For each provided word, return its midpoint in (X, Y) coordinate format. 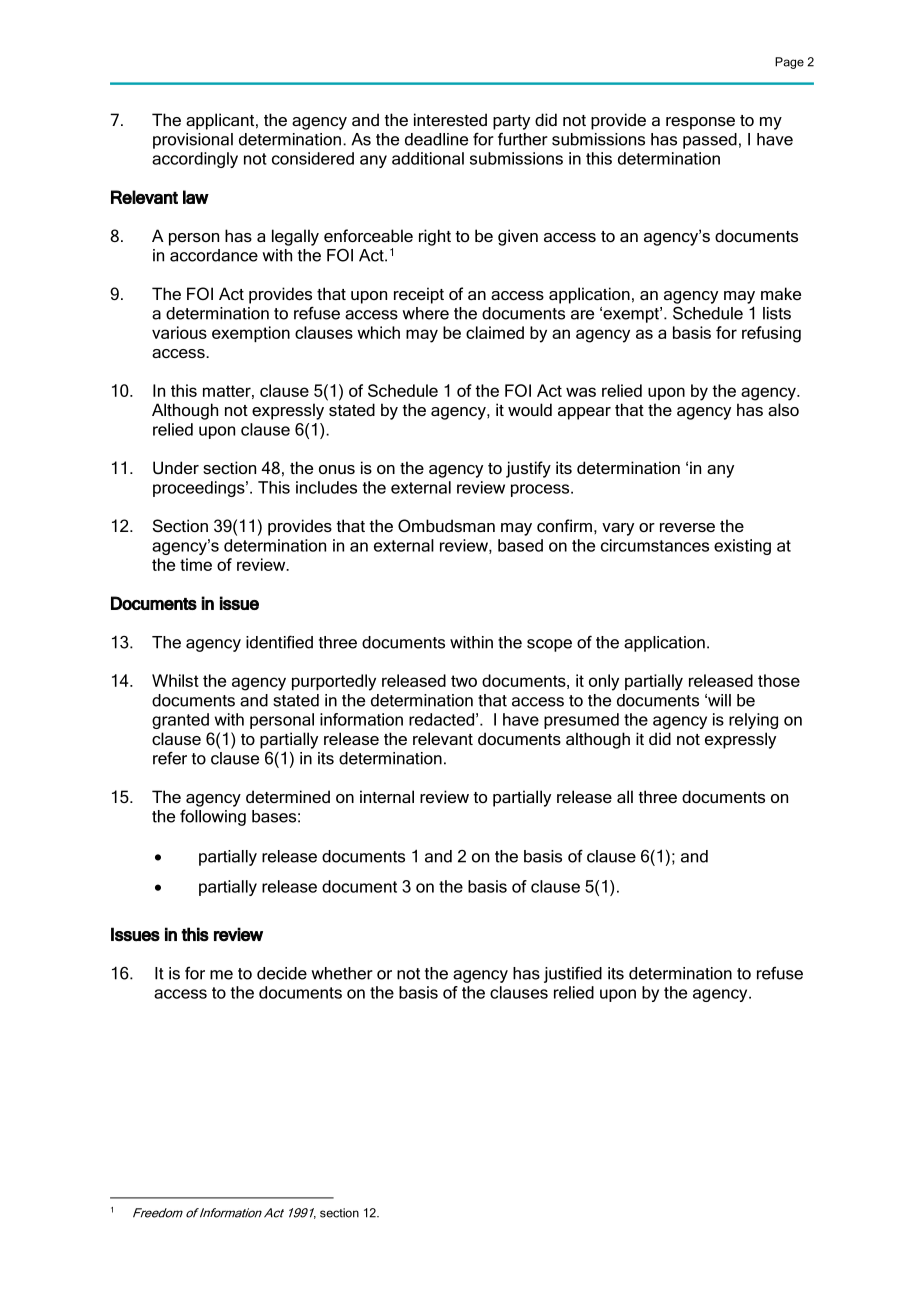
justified (573, 974)
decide (282, 973)
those (779, 680)
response (700, 123)
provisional (193, 141)
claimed (495, 332)
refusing (771, 334)
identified (279, 642)
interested (450, 119)
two (464, 681)
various (179, 332)
